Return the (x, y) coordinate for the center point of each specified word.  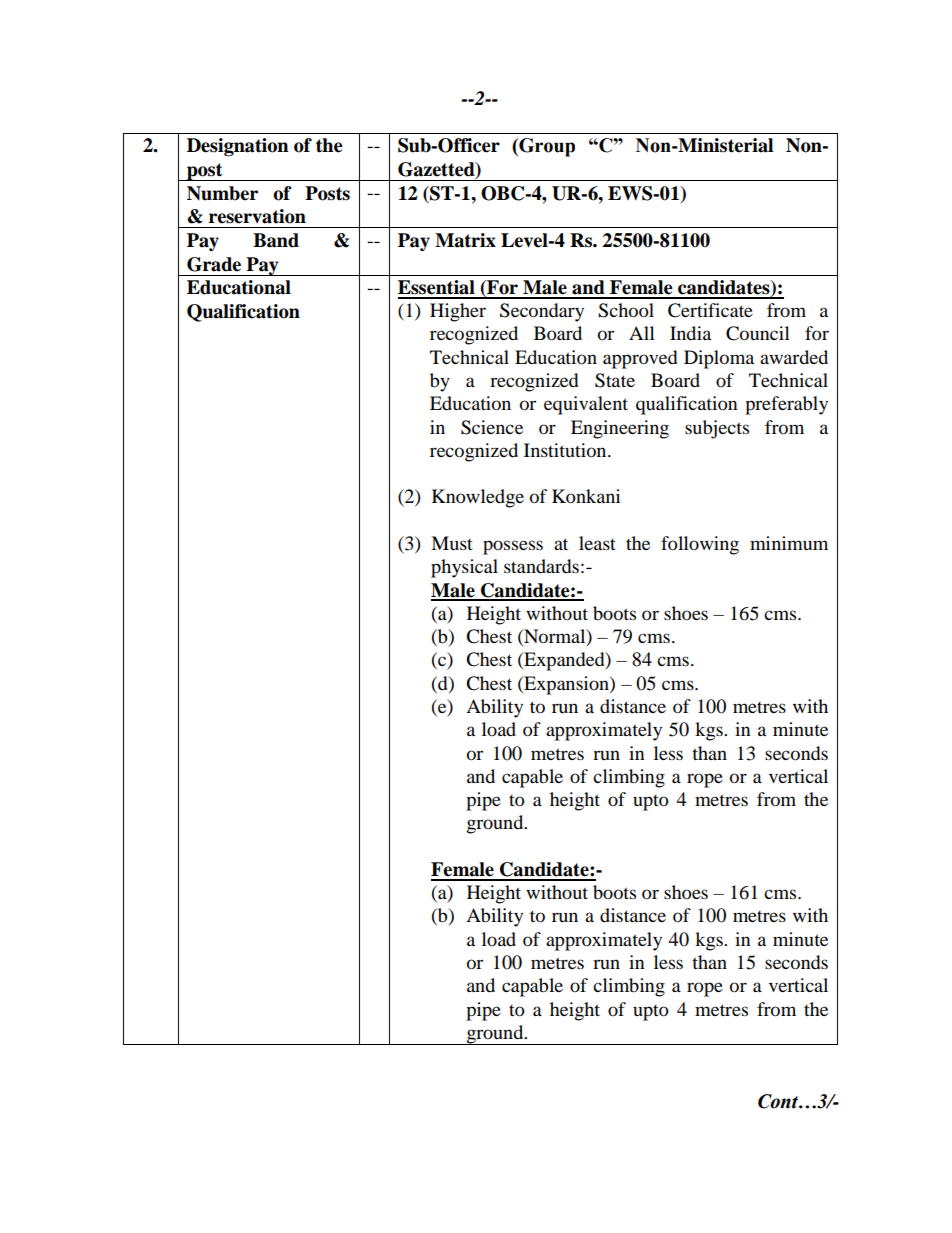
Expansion (566, 685)
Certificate (710, 310)
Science (492, 427)
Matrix (465, 240)
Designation (238, 147)
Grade (214, 264)
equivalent (586, 405)
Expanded (564, 661)
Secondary (542, 312)
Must (452, 543)
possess (513, 547)
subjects (717, 429)
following (700, 545)
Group (546, 147)
